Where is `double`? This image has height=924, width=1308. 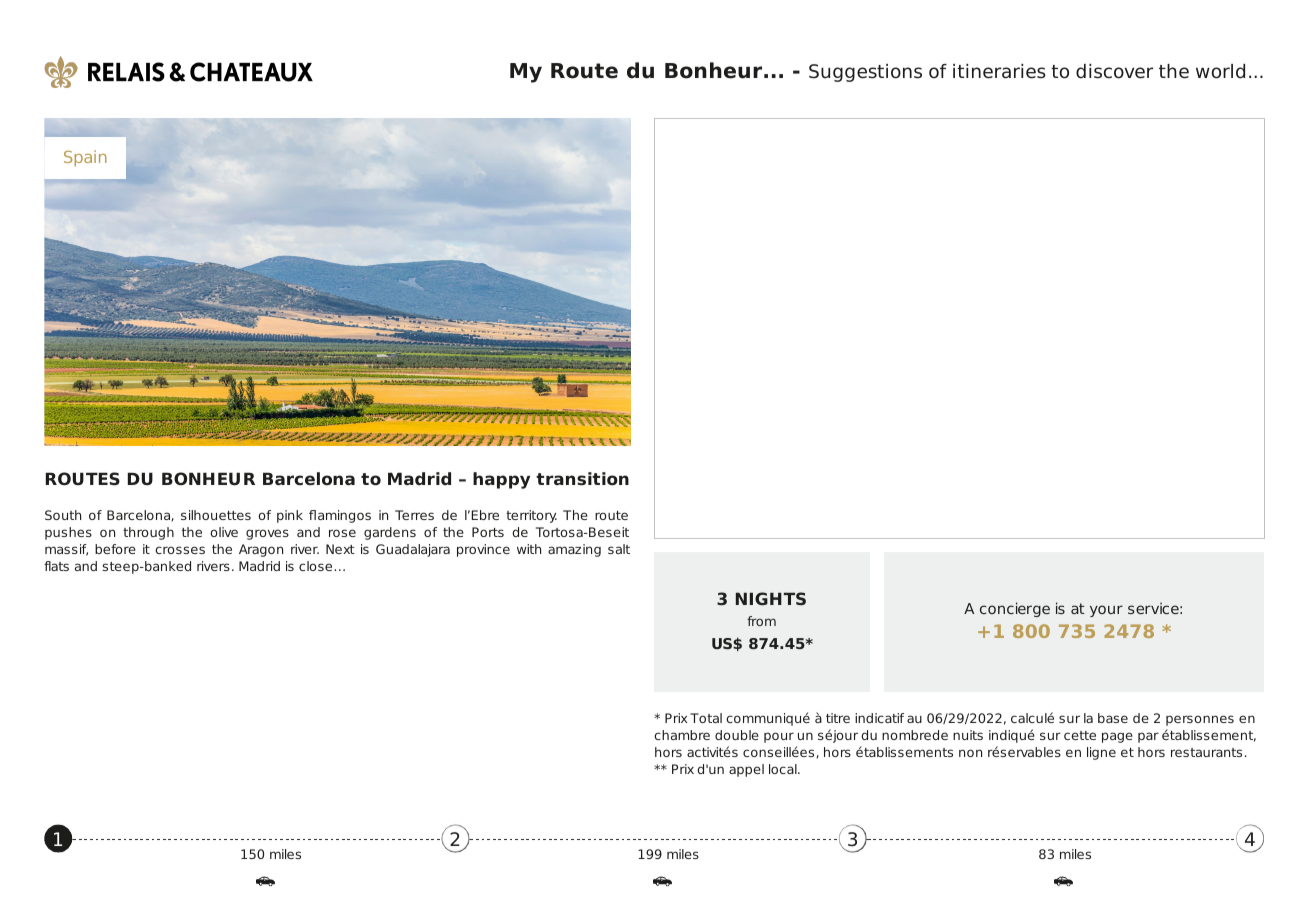 double is located at coordinates (737, 735).
